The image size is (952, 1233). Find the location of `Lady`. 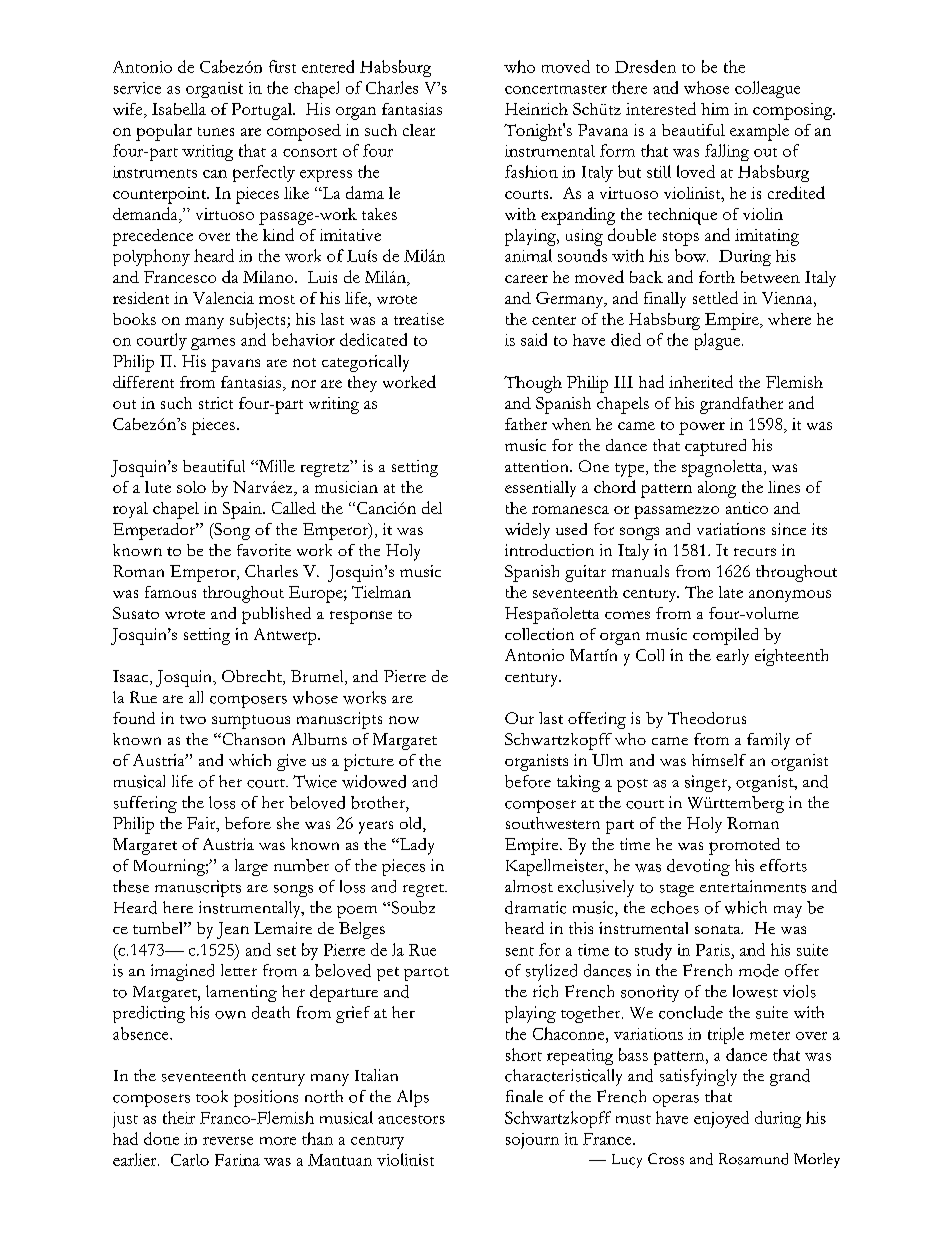

Lady is located at coordinates (415, 846).
